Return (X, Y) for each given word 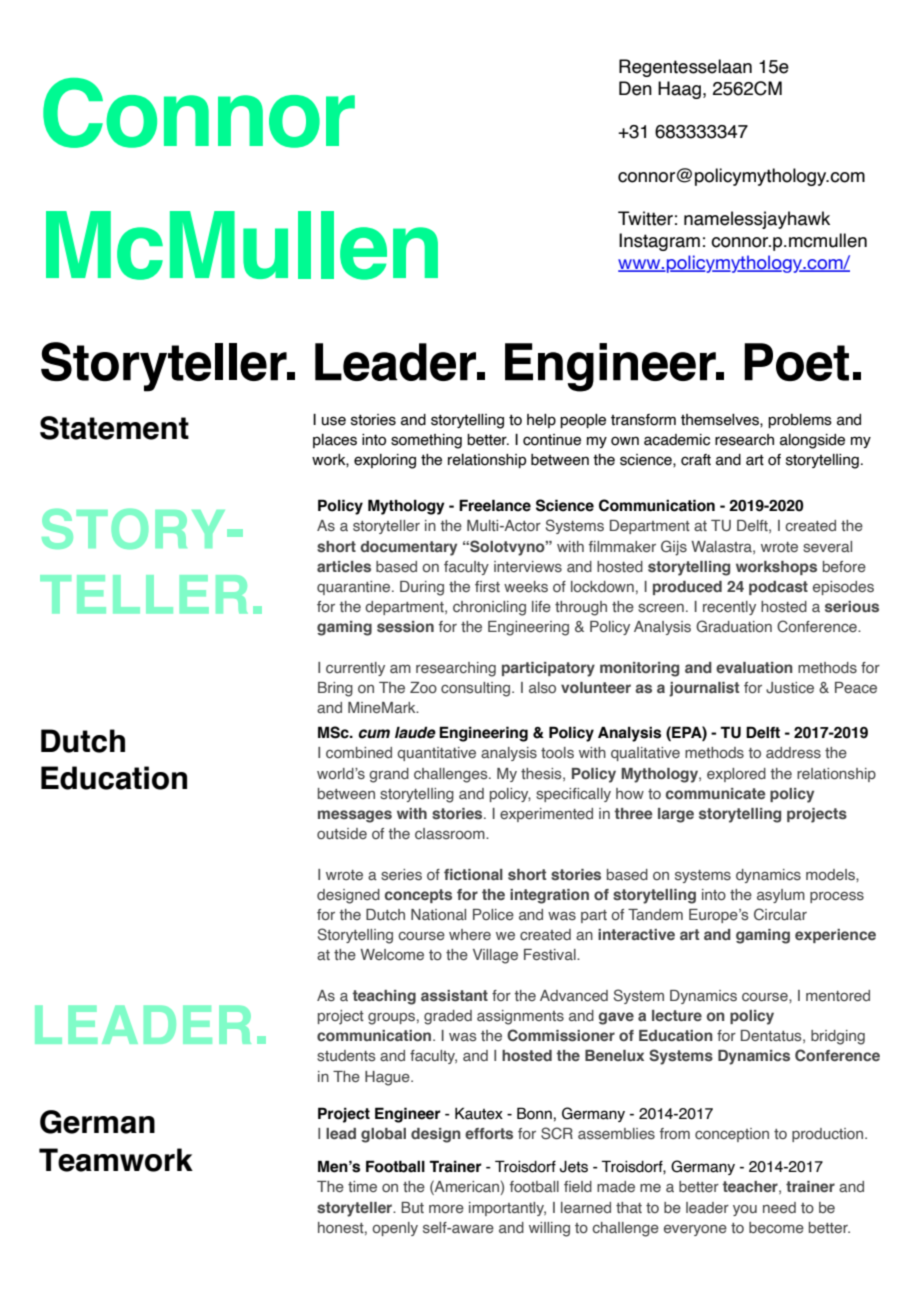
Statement (114, 428)
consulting (477, 689)
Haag (679, 90)
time (362, 1186)
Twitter (645, 218)
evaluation (754, 667)
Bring (335, 689)
